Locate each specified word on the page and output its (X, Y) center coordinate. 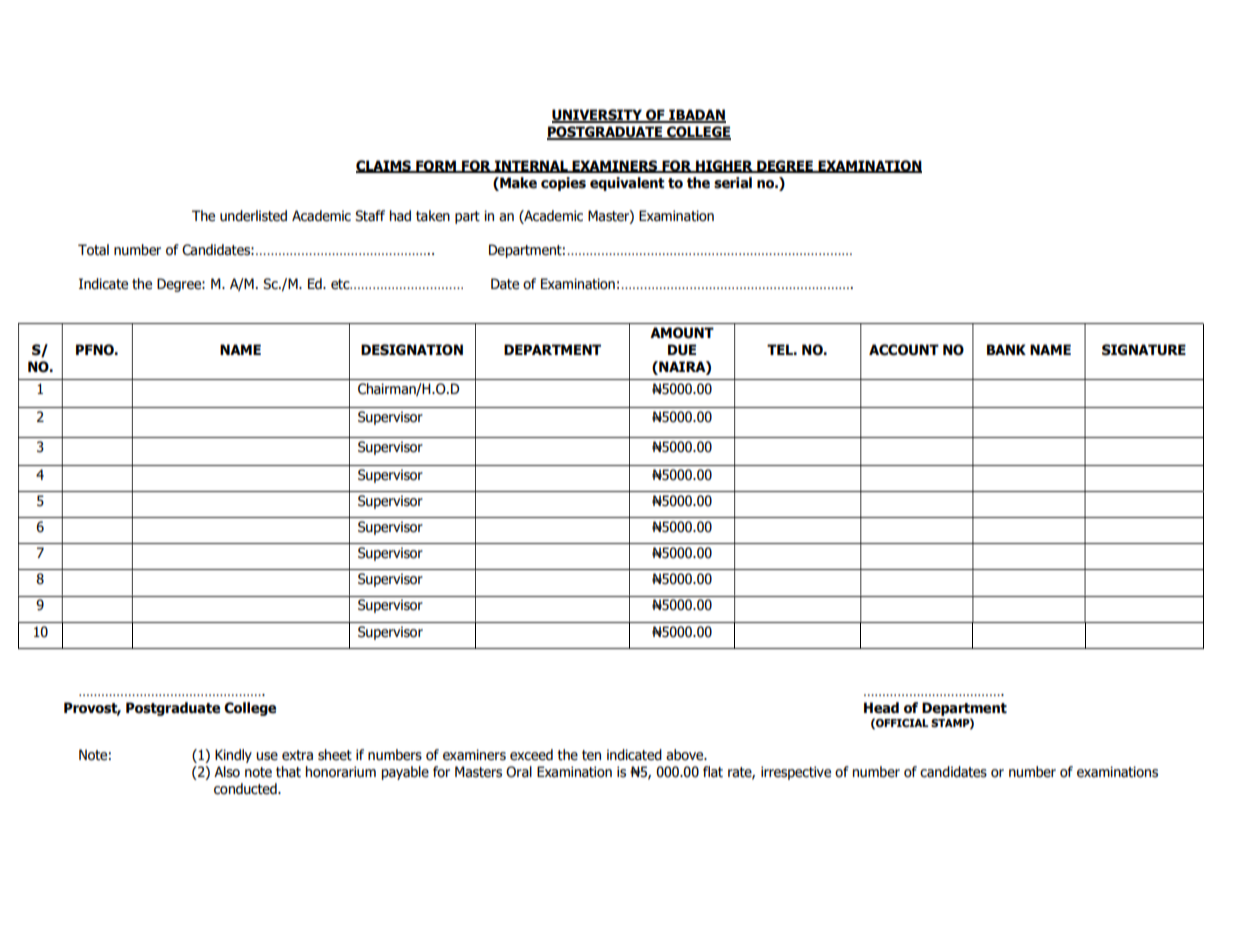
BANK (1006, 349)
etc (341, 284)
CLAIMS (384, 166)
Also (227, 772)
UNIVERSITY (598, 116)
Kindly (233, 756)
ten (591, 755)
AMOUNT (682, 333)
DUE (682, 350)
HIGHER (724, 166)
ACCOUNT (904, 350)
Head (881, 708)
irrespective (796, 773)
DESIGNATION (412, 350)
